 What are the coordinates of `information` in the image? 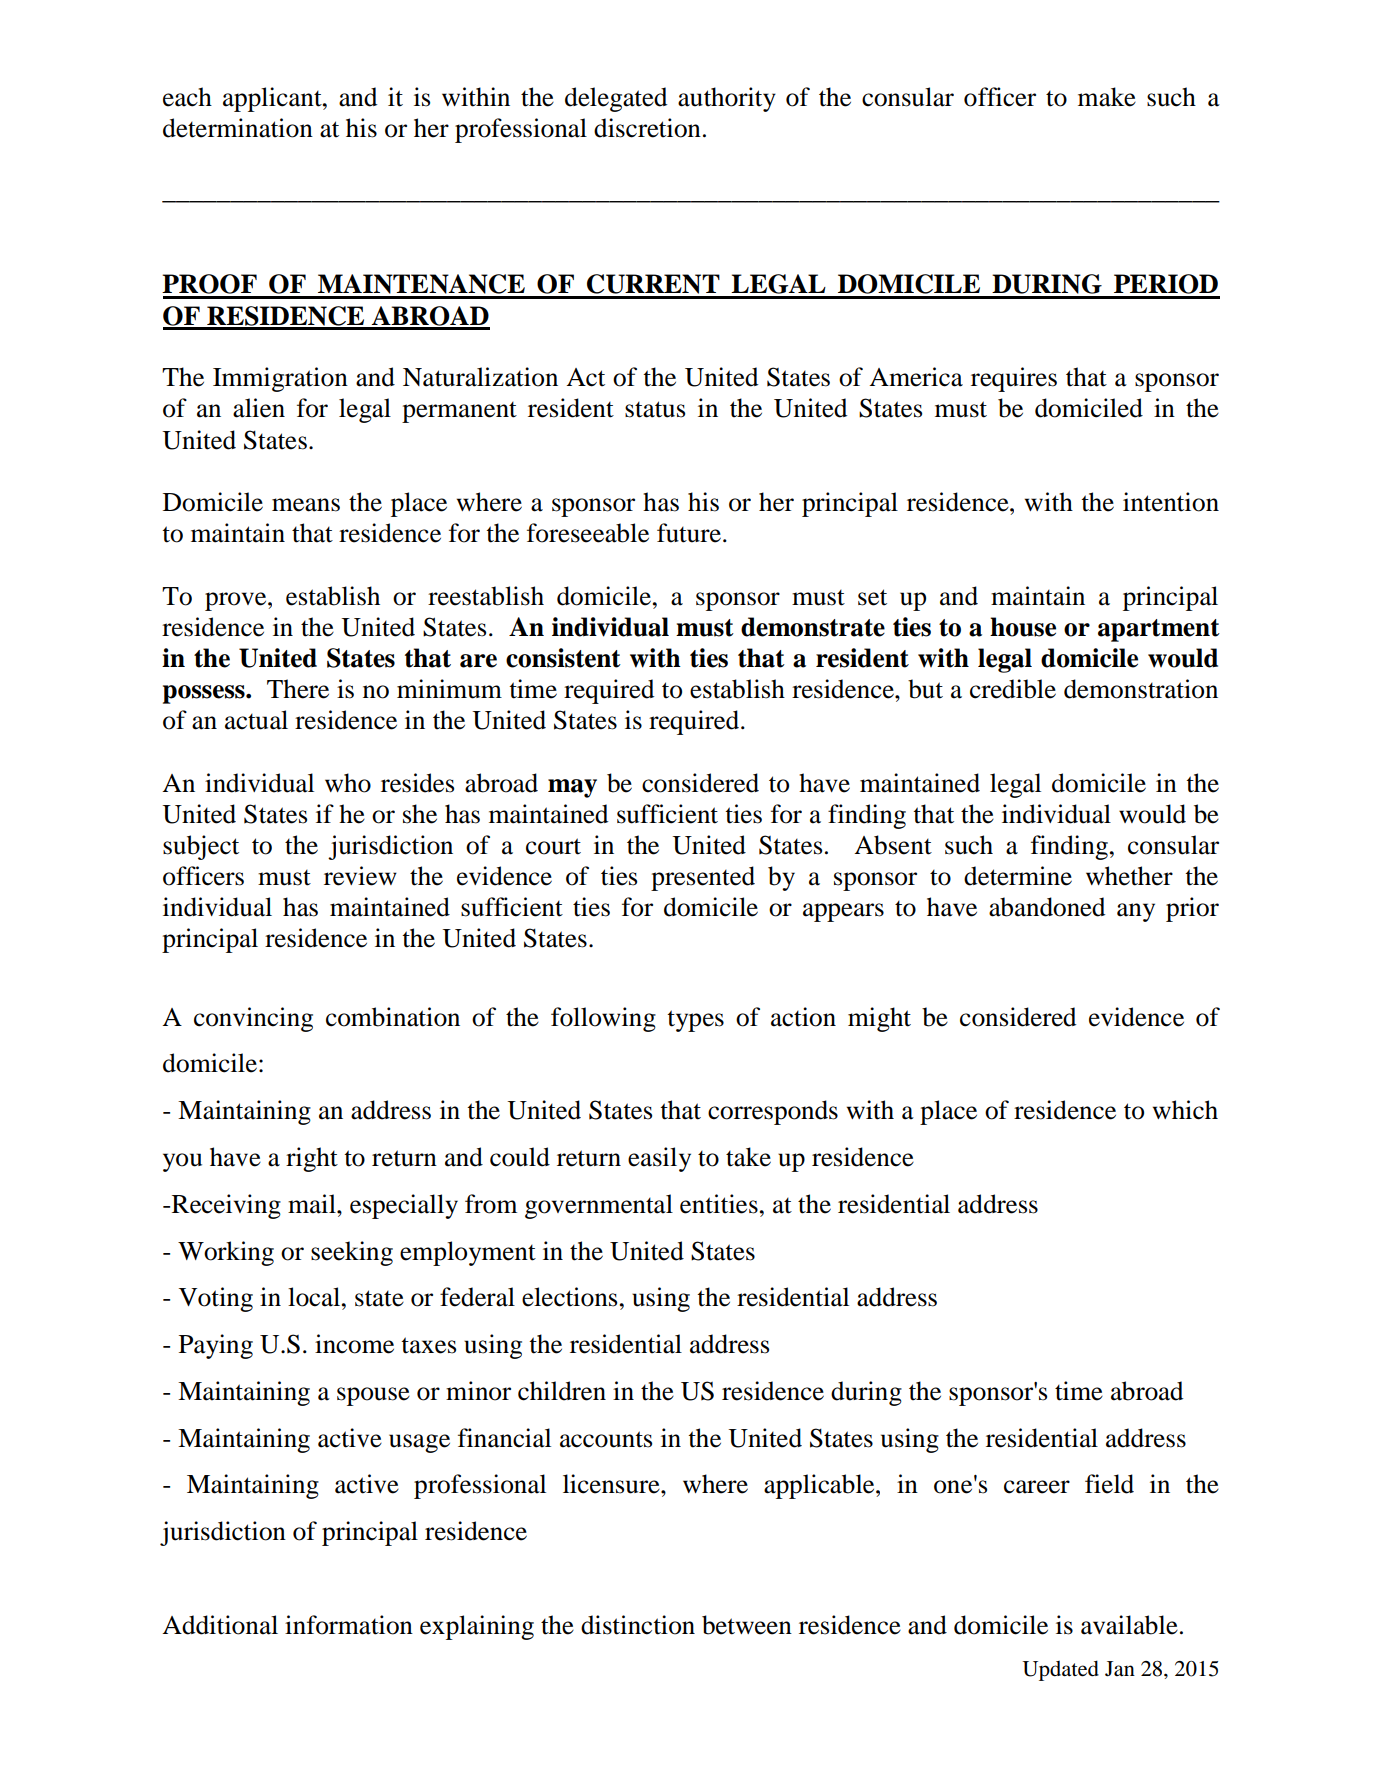 It's located at (349, 1625).
